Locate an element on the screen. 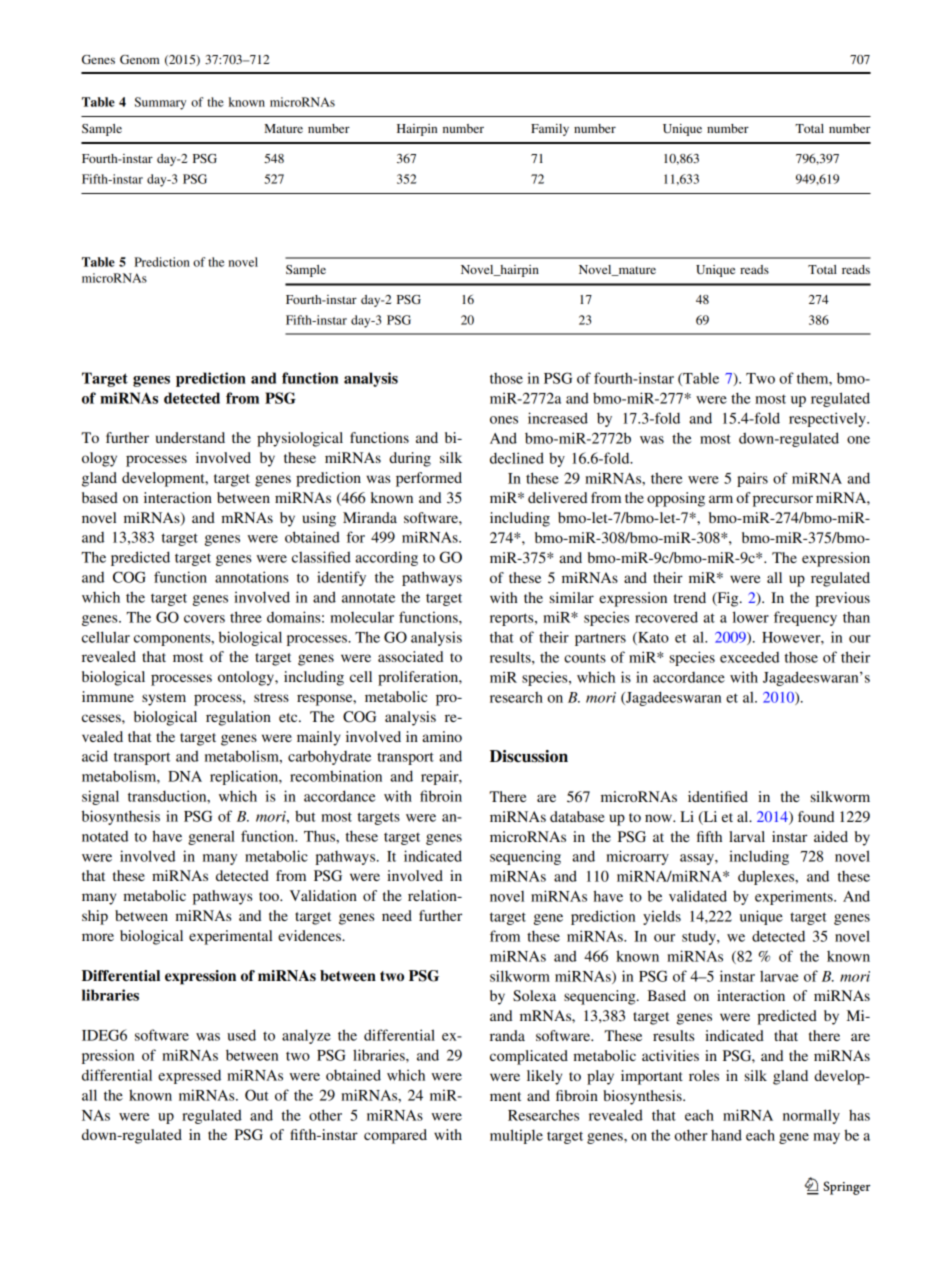 The height and width of the screenshot is (1265, 952). multiple is located at coordinates (516, 1136).
